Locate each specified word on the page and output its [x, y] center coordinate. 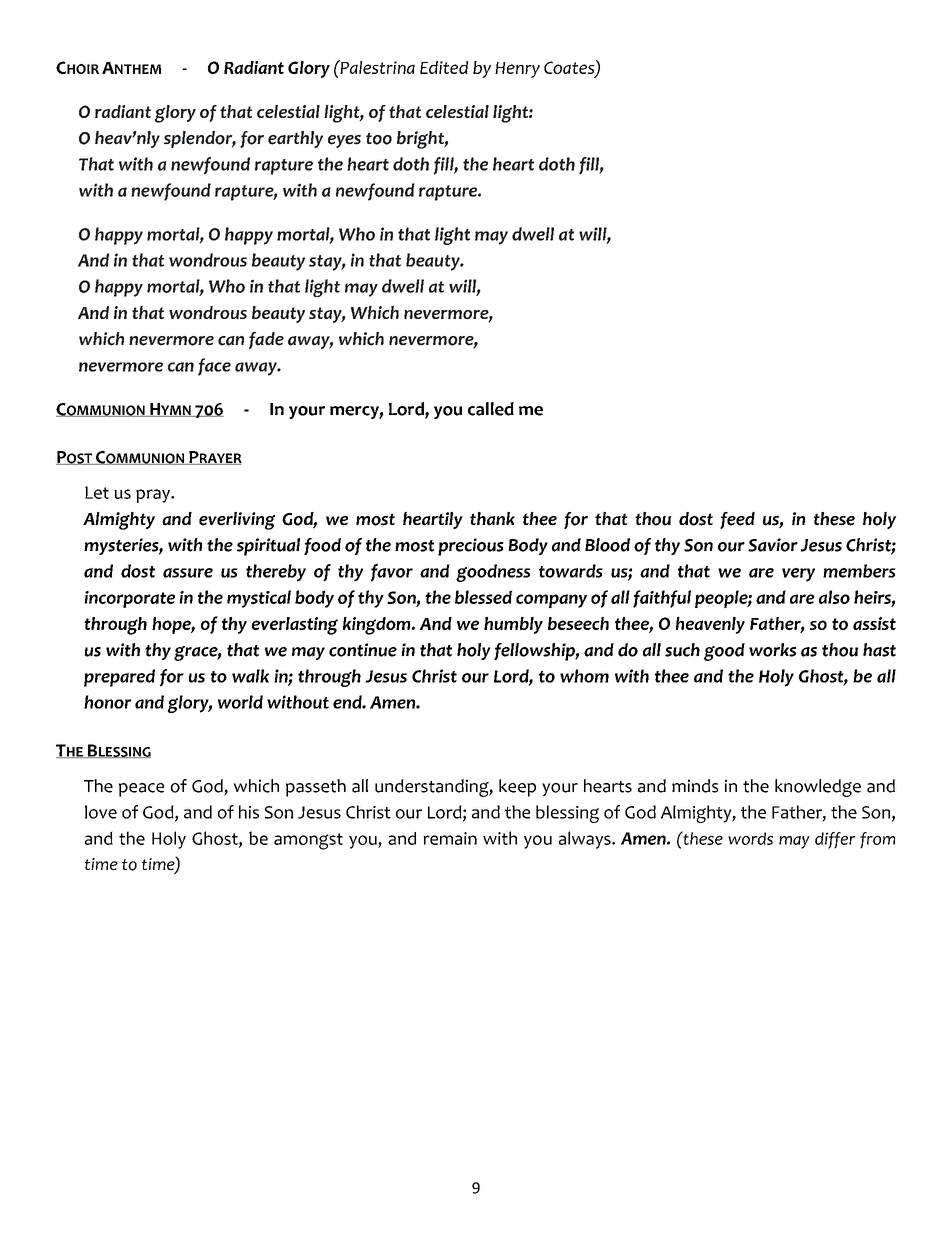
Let [97, 492]
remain [450, 838]
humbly [513, 625]
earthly [295, 139]
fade [266, 340]
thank [492, 519]
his [249, 812]
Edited [444, 67]
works [772, 650]
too [379, 138]
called [491, 409]
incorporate [129, 599]
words [750, 838]
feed [737, 520]
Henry [517, 70]
